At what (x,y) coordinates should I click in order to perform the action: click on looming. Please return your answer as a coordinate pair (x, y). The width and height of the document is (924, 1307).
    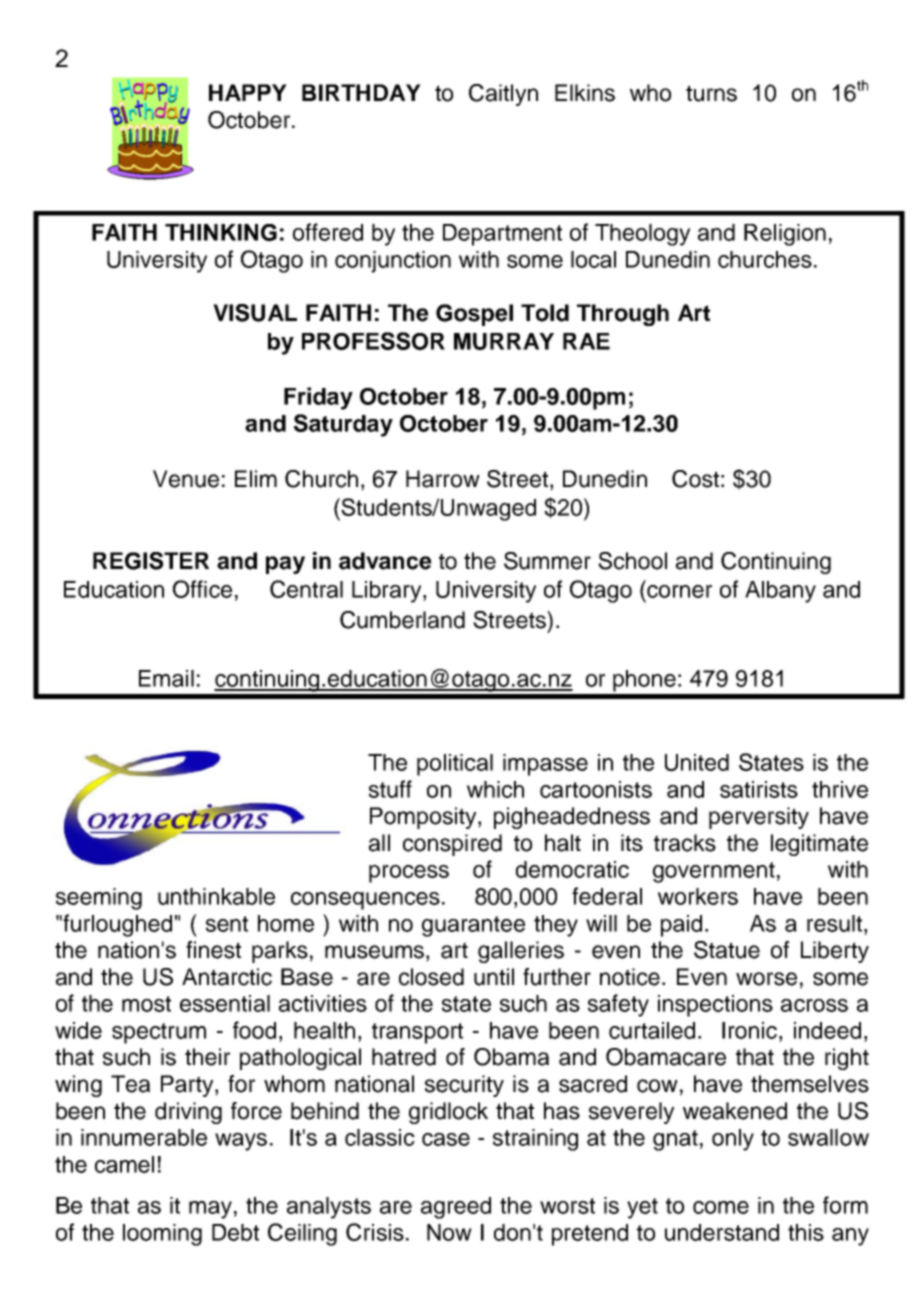
    Looking at the image, I should click on (162, 1235).
